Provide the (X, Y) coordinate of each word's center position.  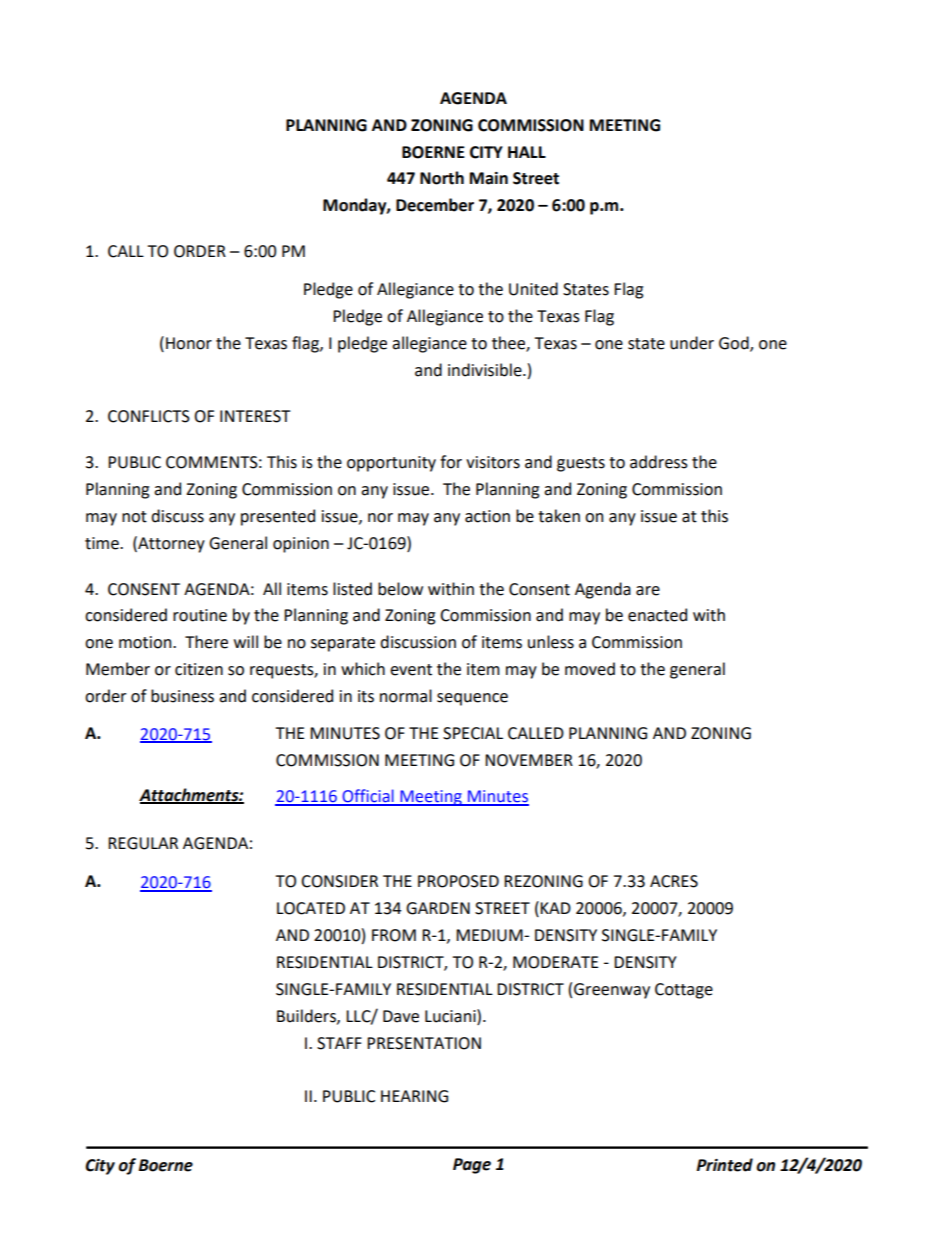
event (411, 670)
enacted (657, 615)
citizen (199, 669)
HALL (527, 152)
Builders (307, 1016)
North (442, 178)
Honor (189, 343)
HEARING (414, 1096)
